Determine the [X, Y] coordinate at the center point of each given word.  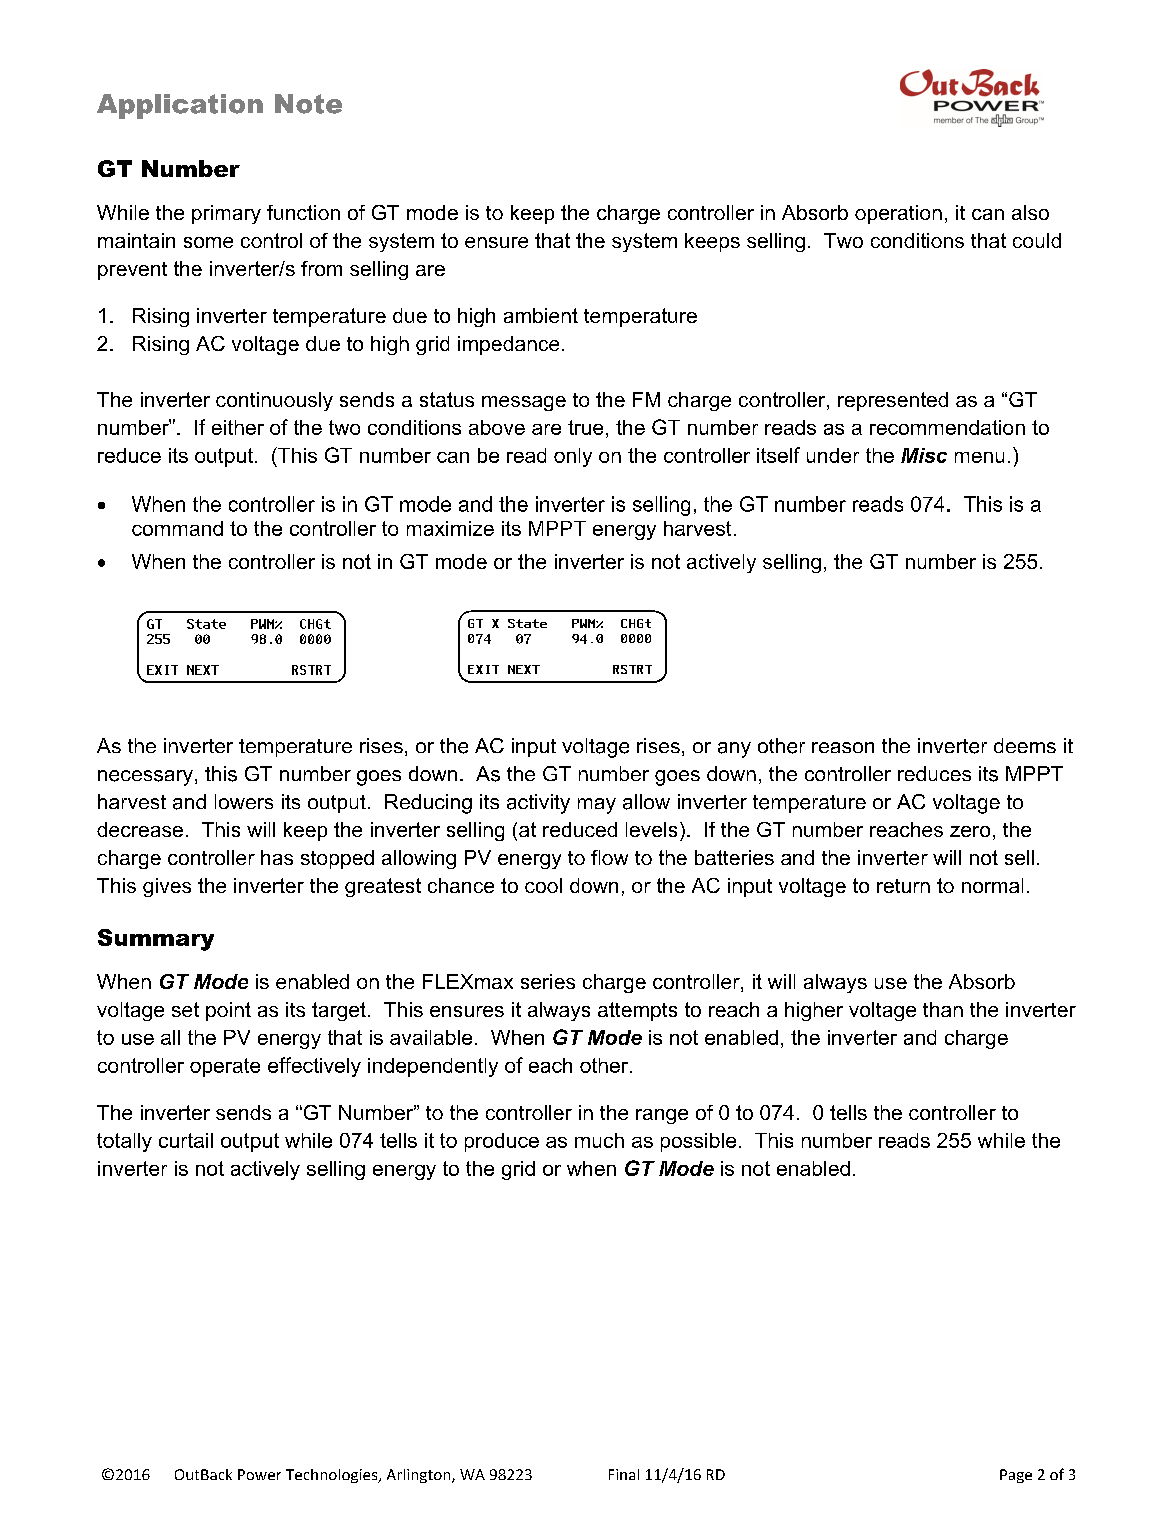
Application [180, 106]
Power [259, 1474]
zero [970, 831]
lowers [244, 801]
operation [898, 214]
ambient [541, 315]
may [597, 806]
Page [1016, 1476]
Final [624, 1474]
